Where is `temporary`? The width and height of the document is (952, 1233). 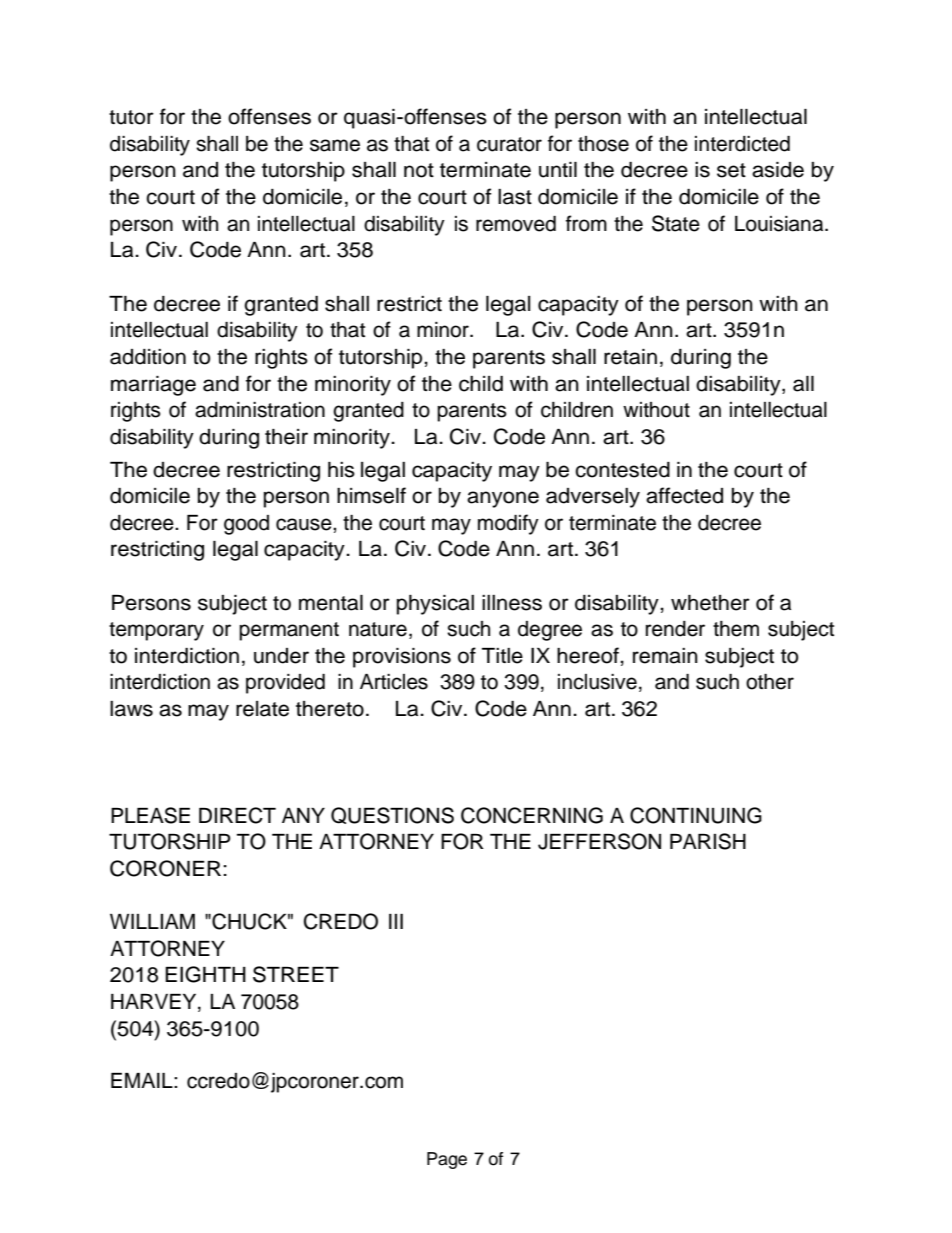 temporary is located at coordinates (156, 631).
